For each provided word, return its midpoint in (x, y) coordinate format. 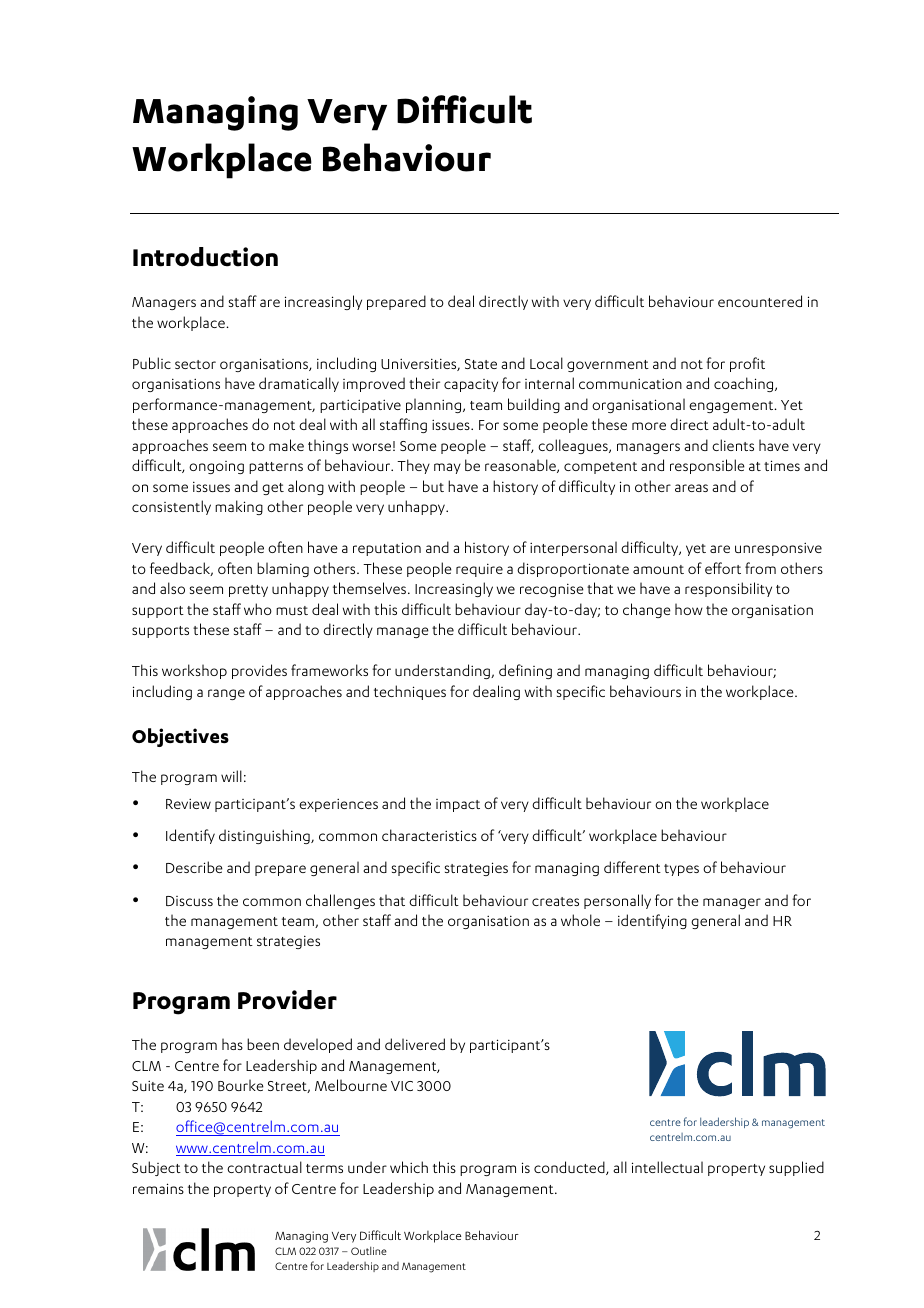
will (231, 776)
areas (691, 488)
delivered (415, 1044)
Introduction (205, 257)
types (681, 870)
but (433, 486)
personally (617, 901)
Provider (287, 1000)
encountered (760, 301)
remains (158, 1188)
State (481, 364)
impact (458, 805)
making (239, 507)
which (409, 1167)
